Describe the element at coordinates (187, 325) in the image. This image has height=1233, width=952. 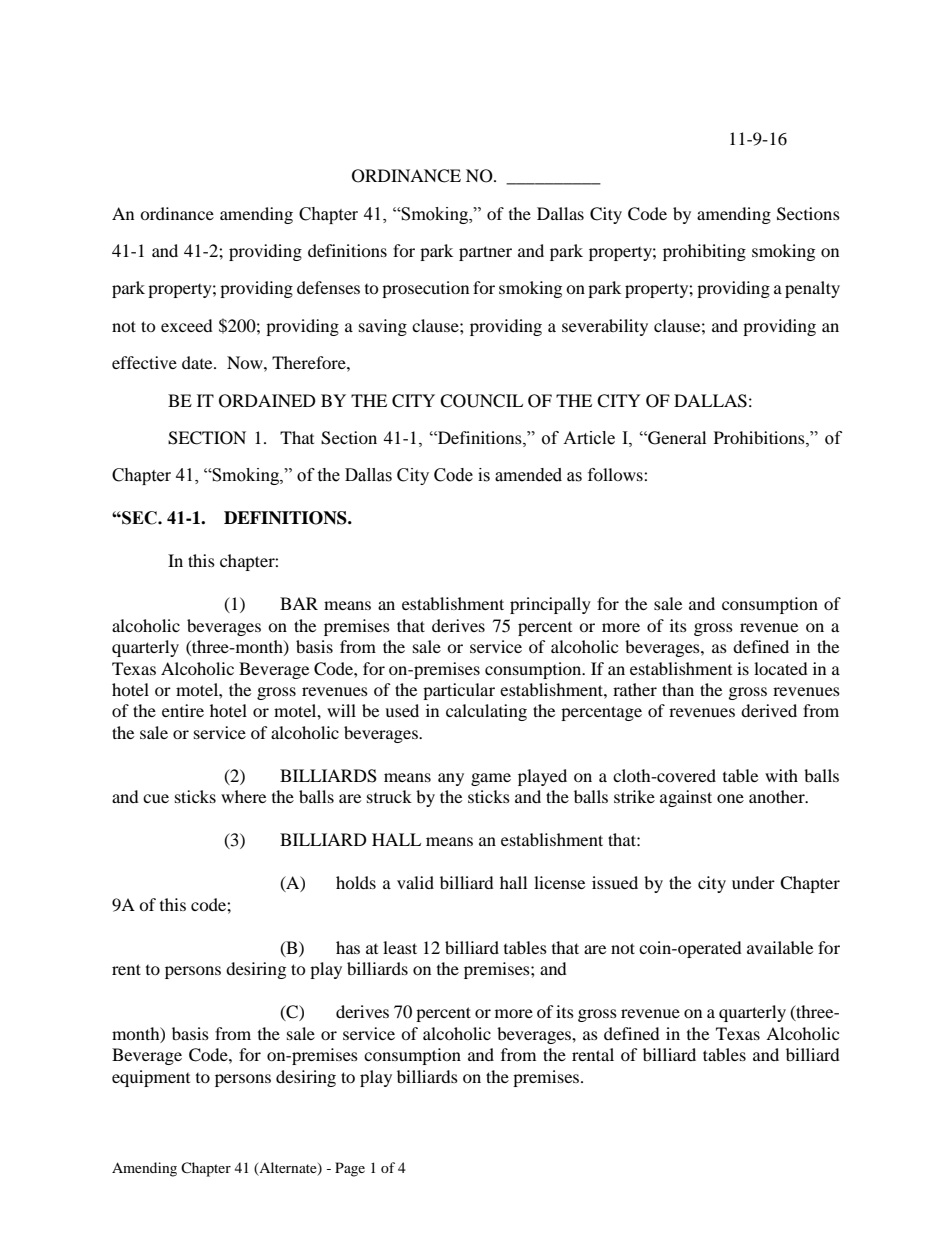
I see `exceed` at that location.
